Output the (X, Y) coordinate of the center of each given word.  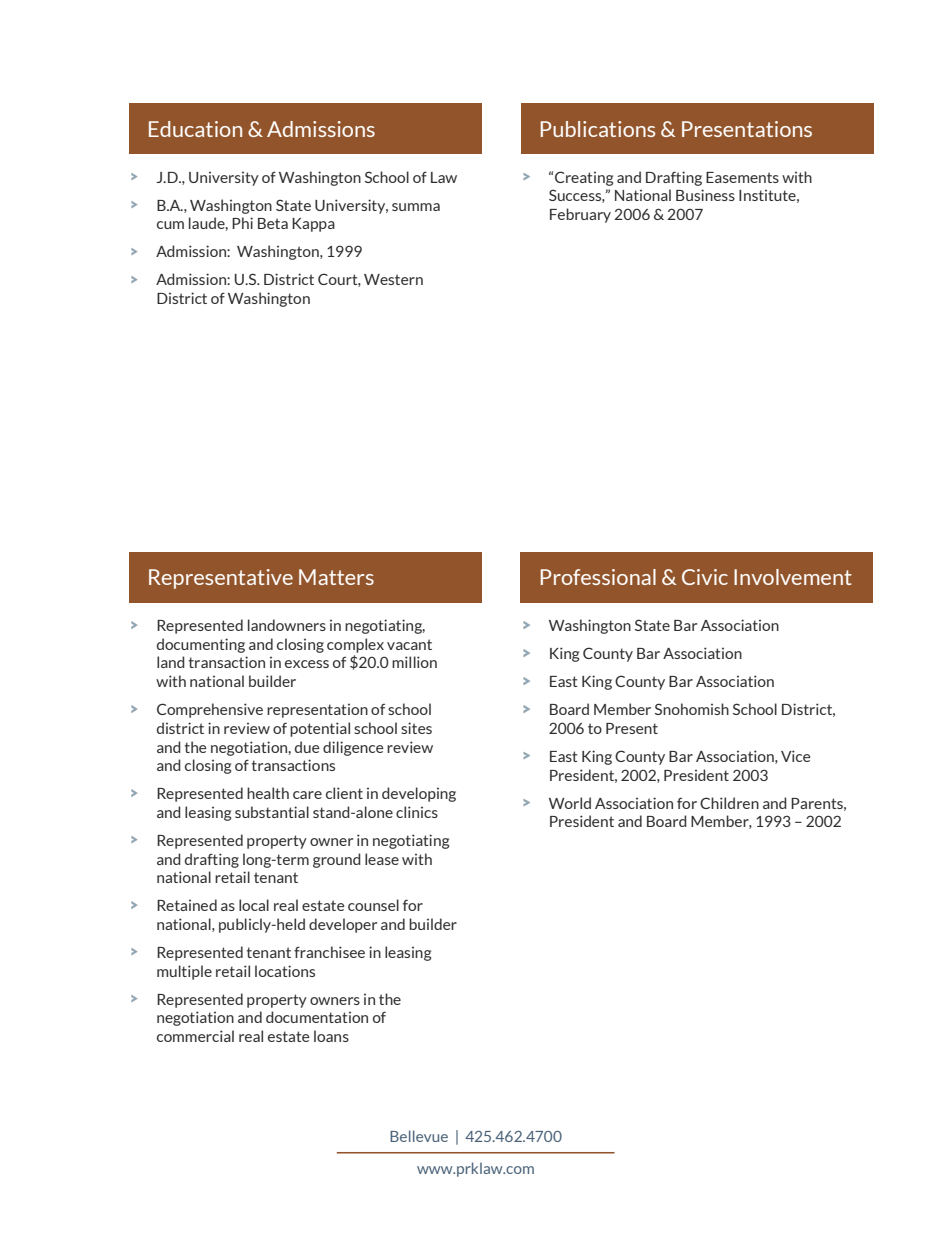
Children (729, 803)
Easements (742, 177)
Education (195, 129)
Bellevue (419, 1136)
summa (416, 207)
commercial (195, 1036)
